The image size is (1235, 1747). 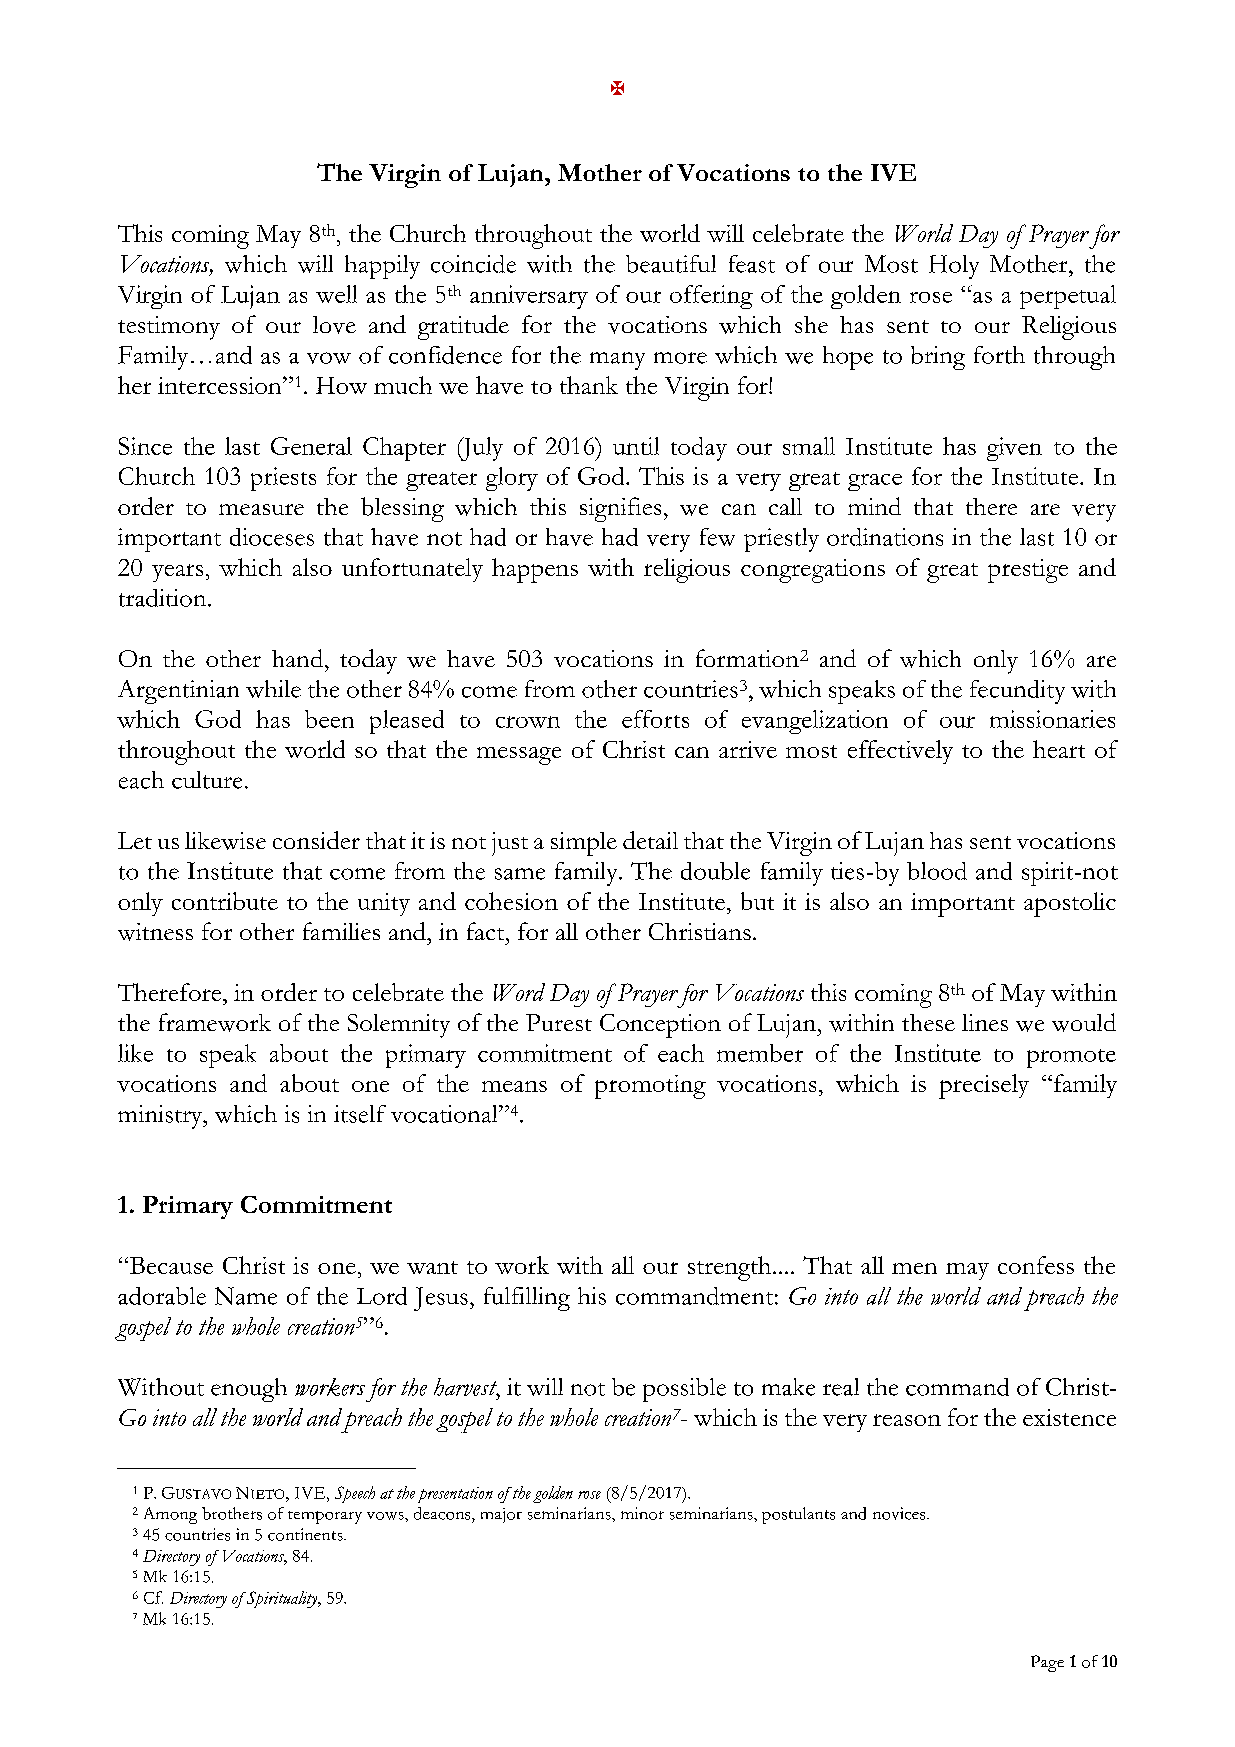 What do you see at coordinates (1036, 1265) in the screenshot?
I see `confess` at bounding box center [1036, 1265].
